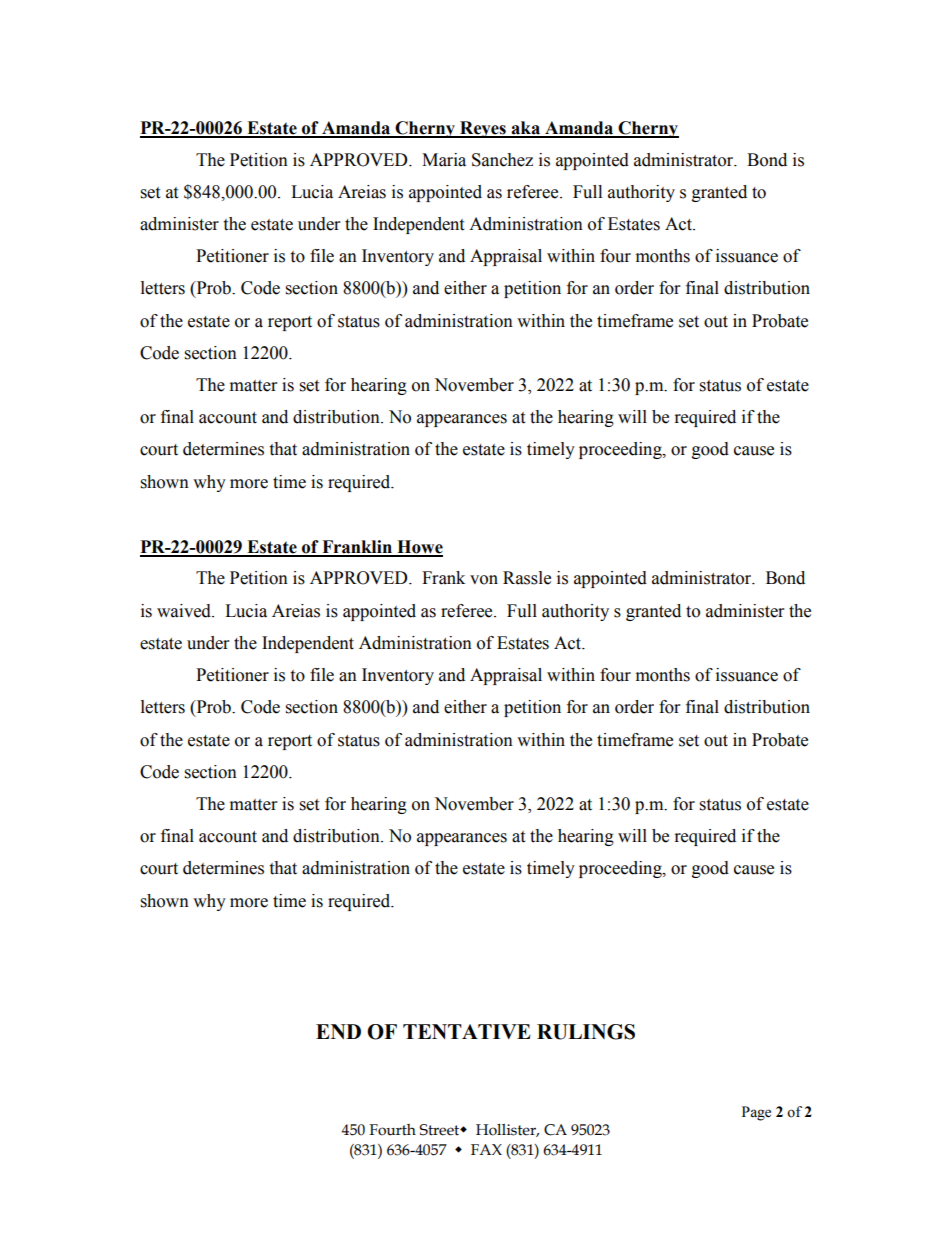 The width and height of the screenshot is (952, 1233). What do you see at coordinates (444, 160) in the screenshot?
I see `Maria` at bounding box center [444, 160].
